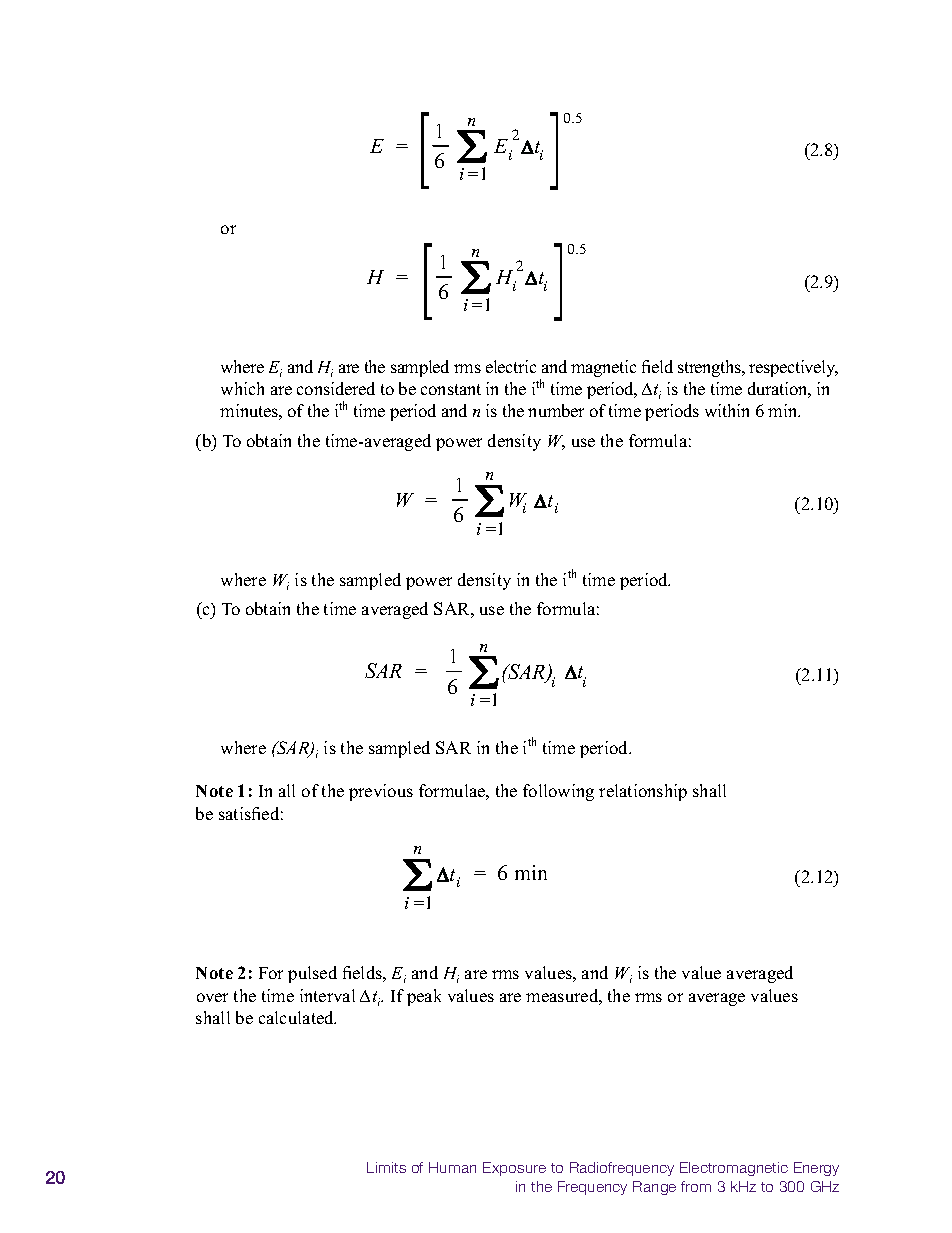  I want to click on relationship, so click(643, 792).
